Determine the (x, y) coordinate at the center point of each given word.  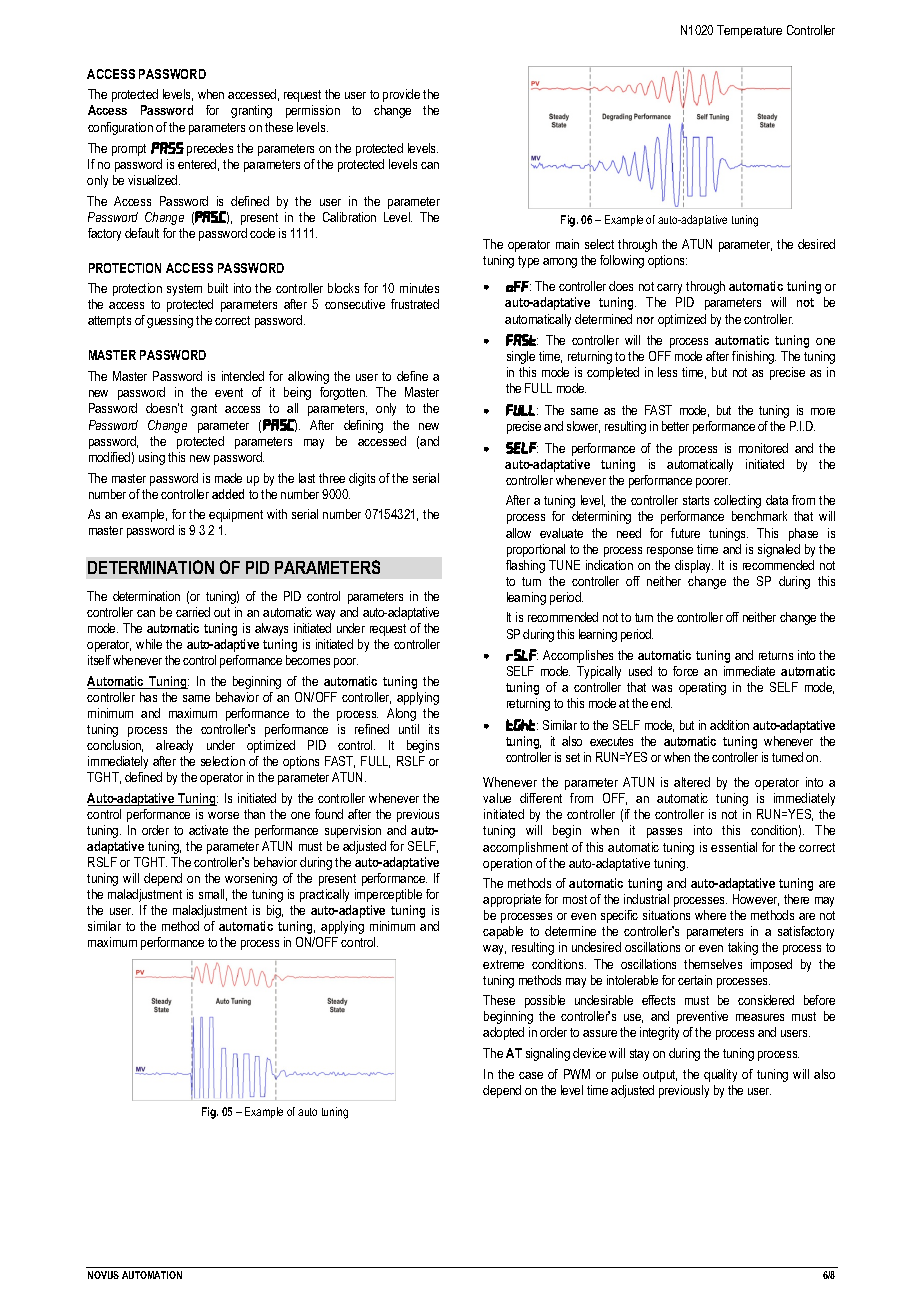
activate (208, 830)
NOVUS (103, 1275)
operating (702, 688)
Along (401, 714)
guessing (170, 321)
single (521, 357)
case (531, 1075)
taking (743, 948)
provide (401, 95)
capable (503, 932)
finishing (754, 357)
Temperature (749, 31)
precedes (210, 149)
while (149, 644)
